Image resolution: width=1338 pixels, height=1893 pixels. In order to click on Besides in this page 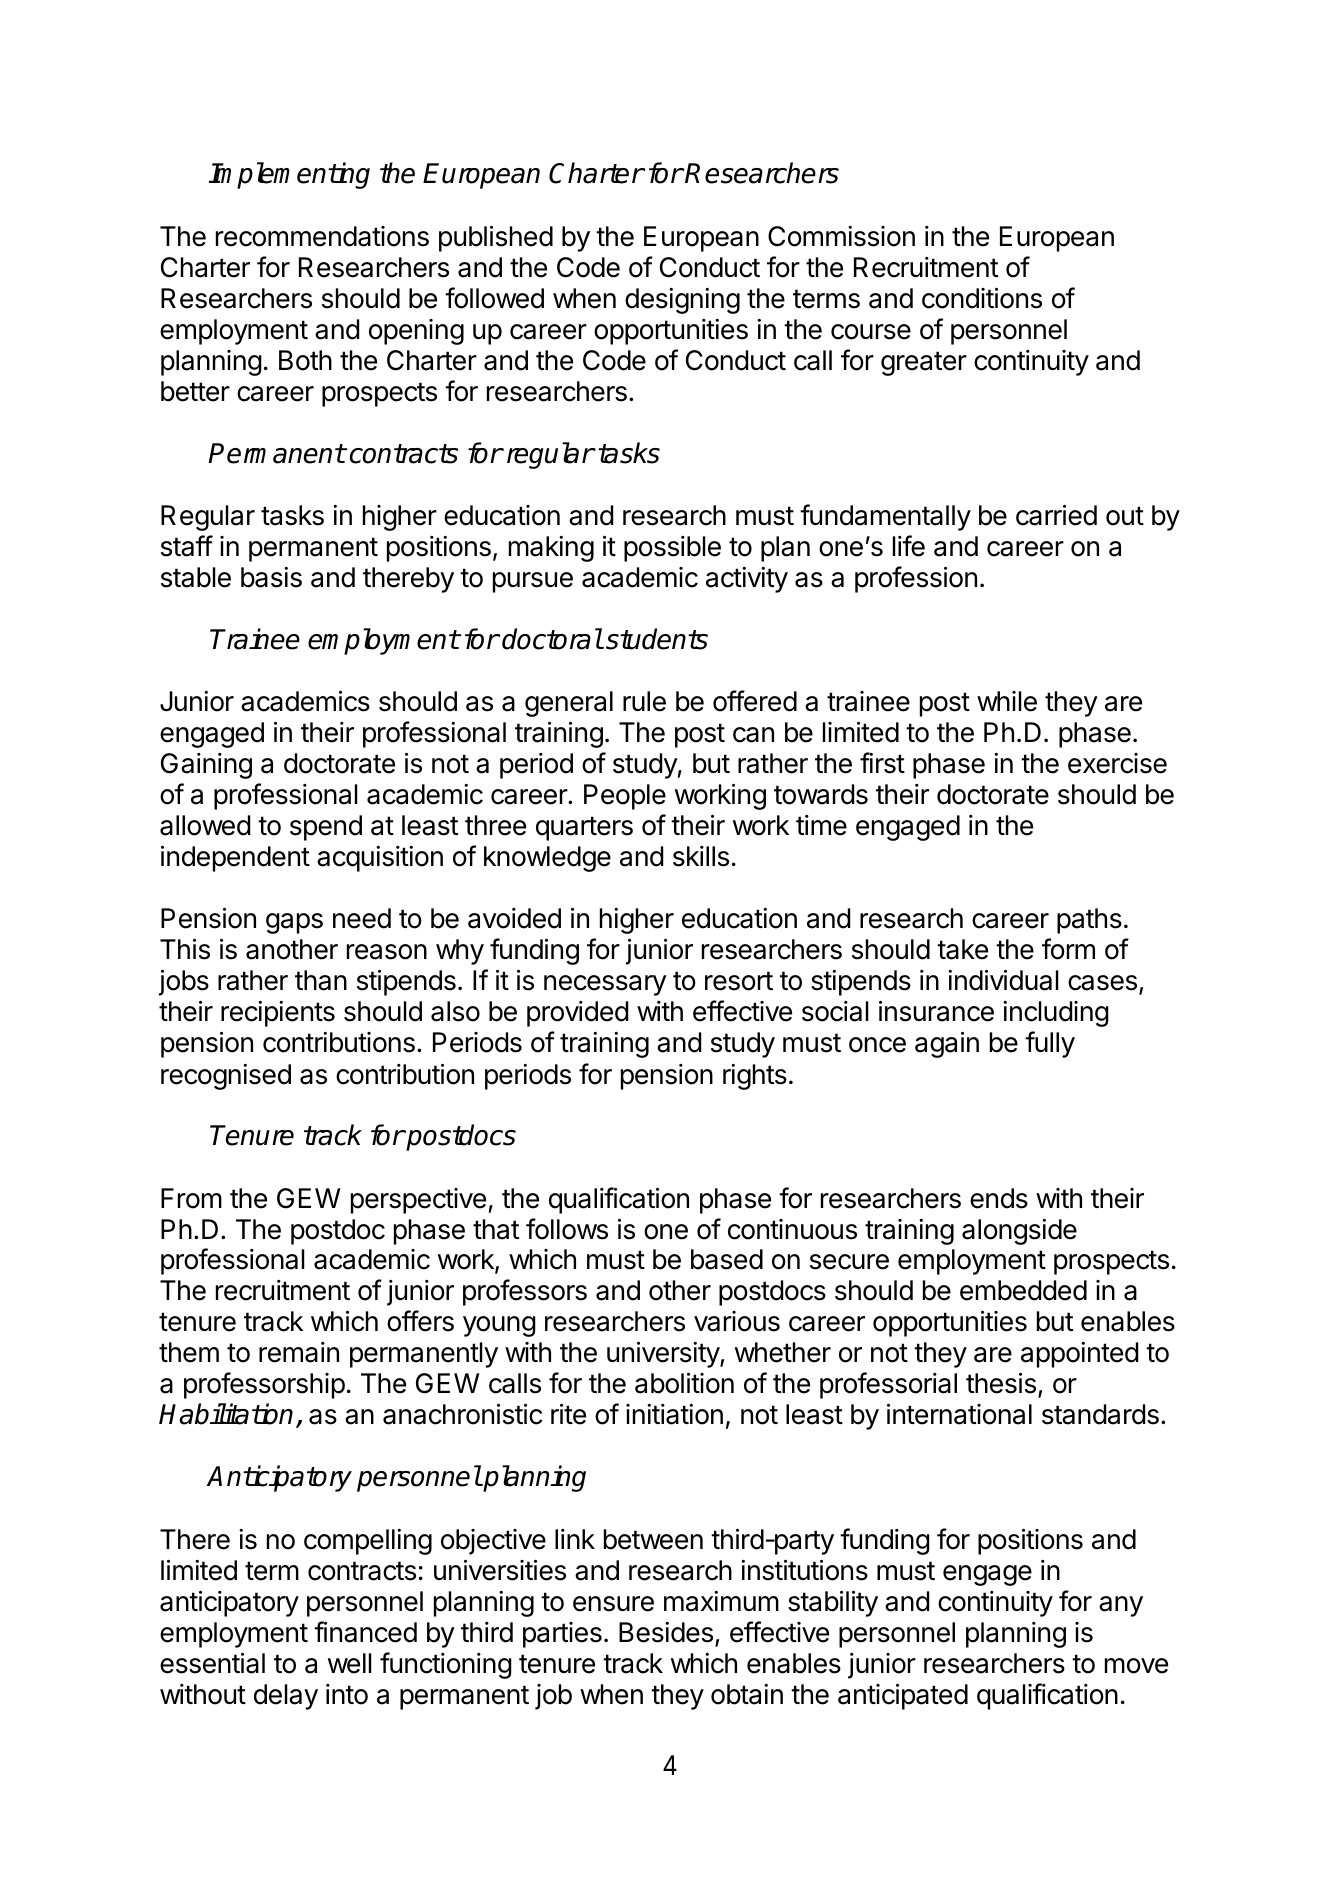, I will do `click(666, 1632)`.
